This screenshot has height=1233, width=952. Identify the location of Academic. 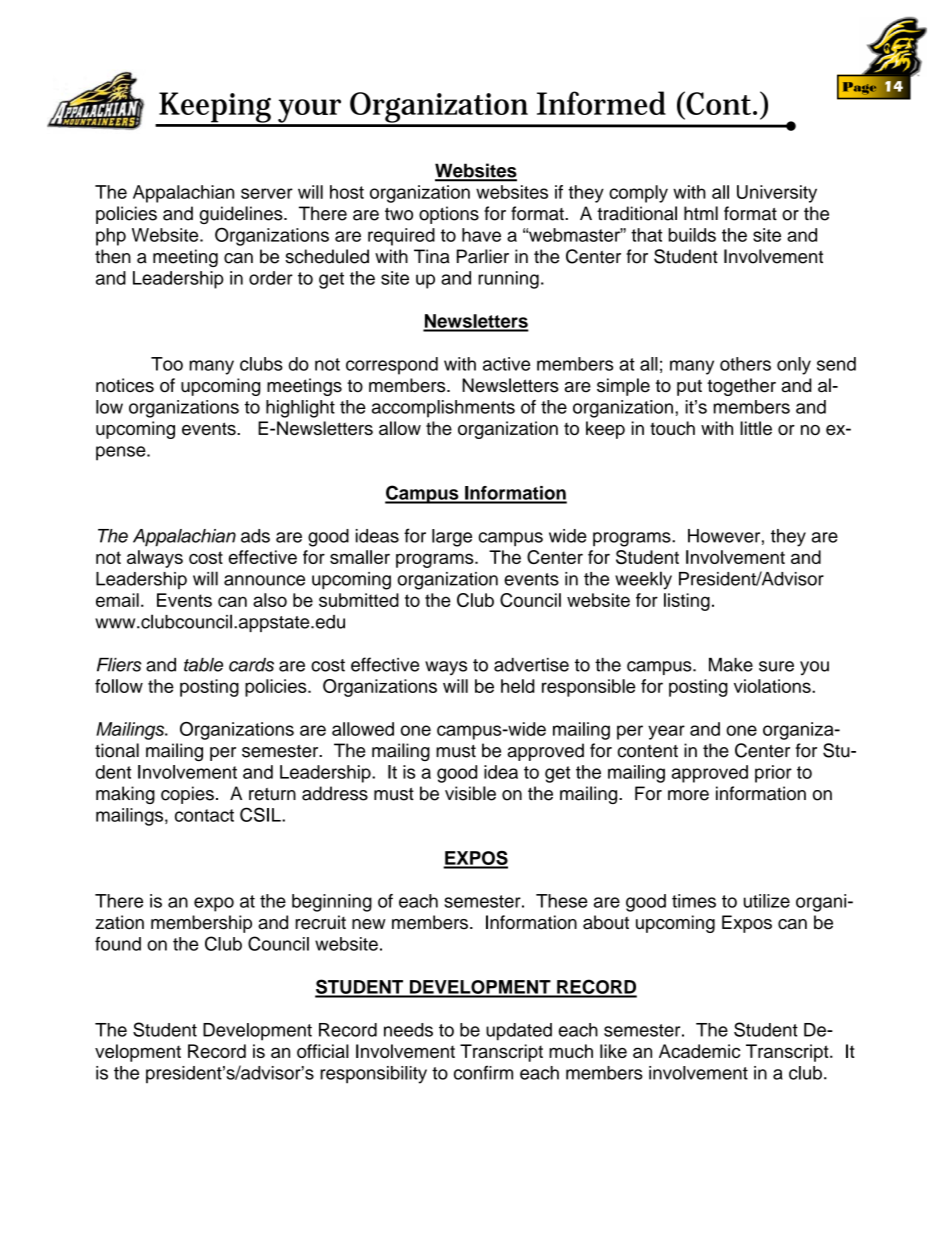
(699, 1051).
